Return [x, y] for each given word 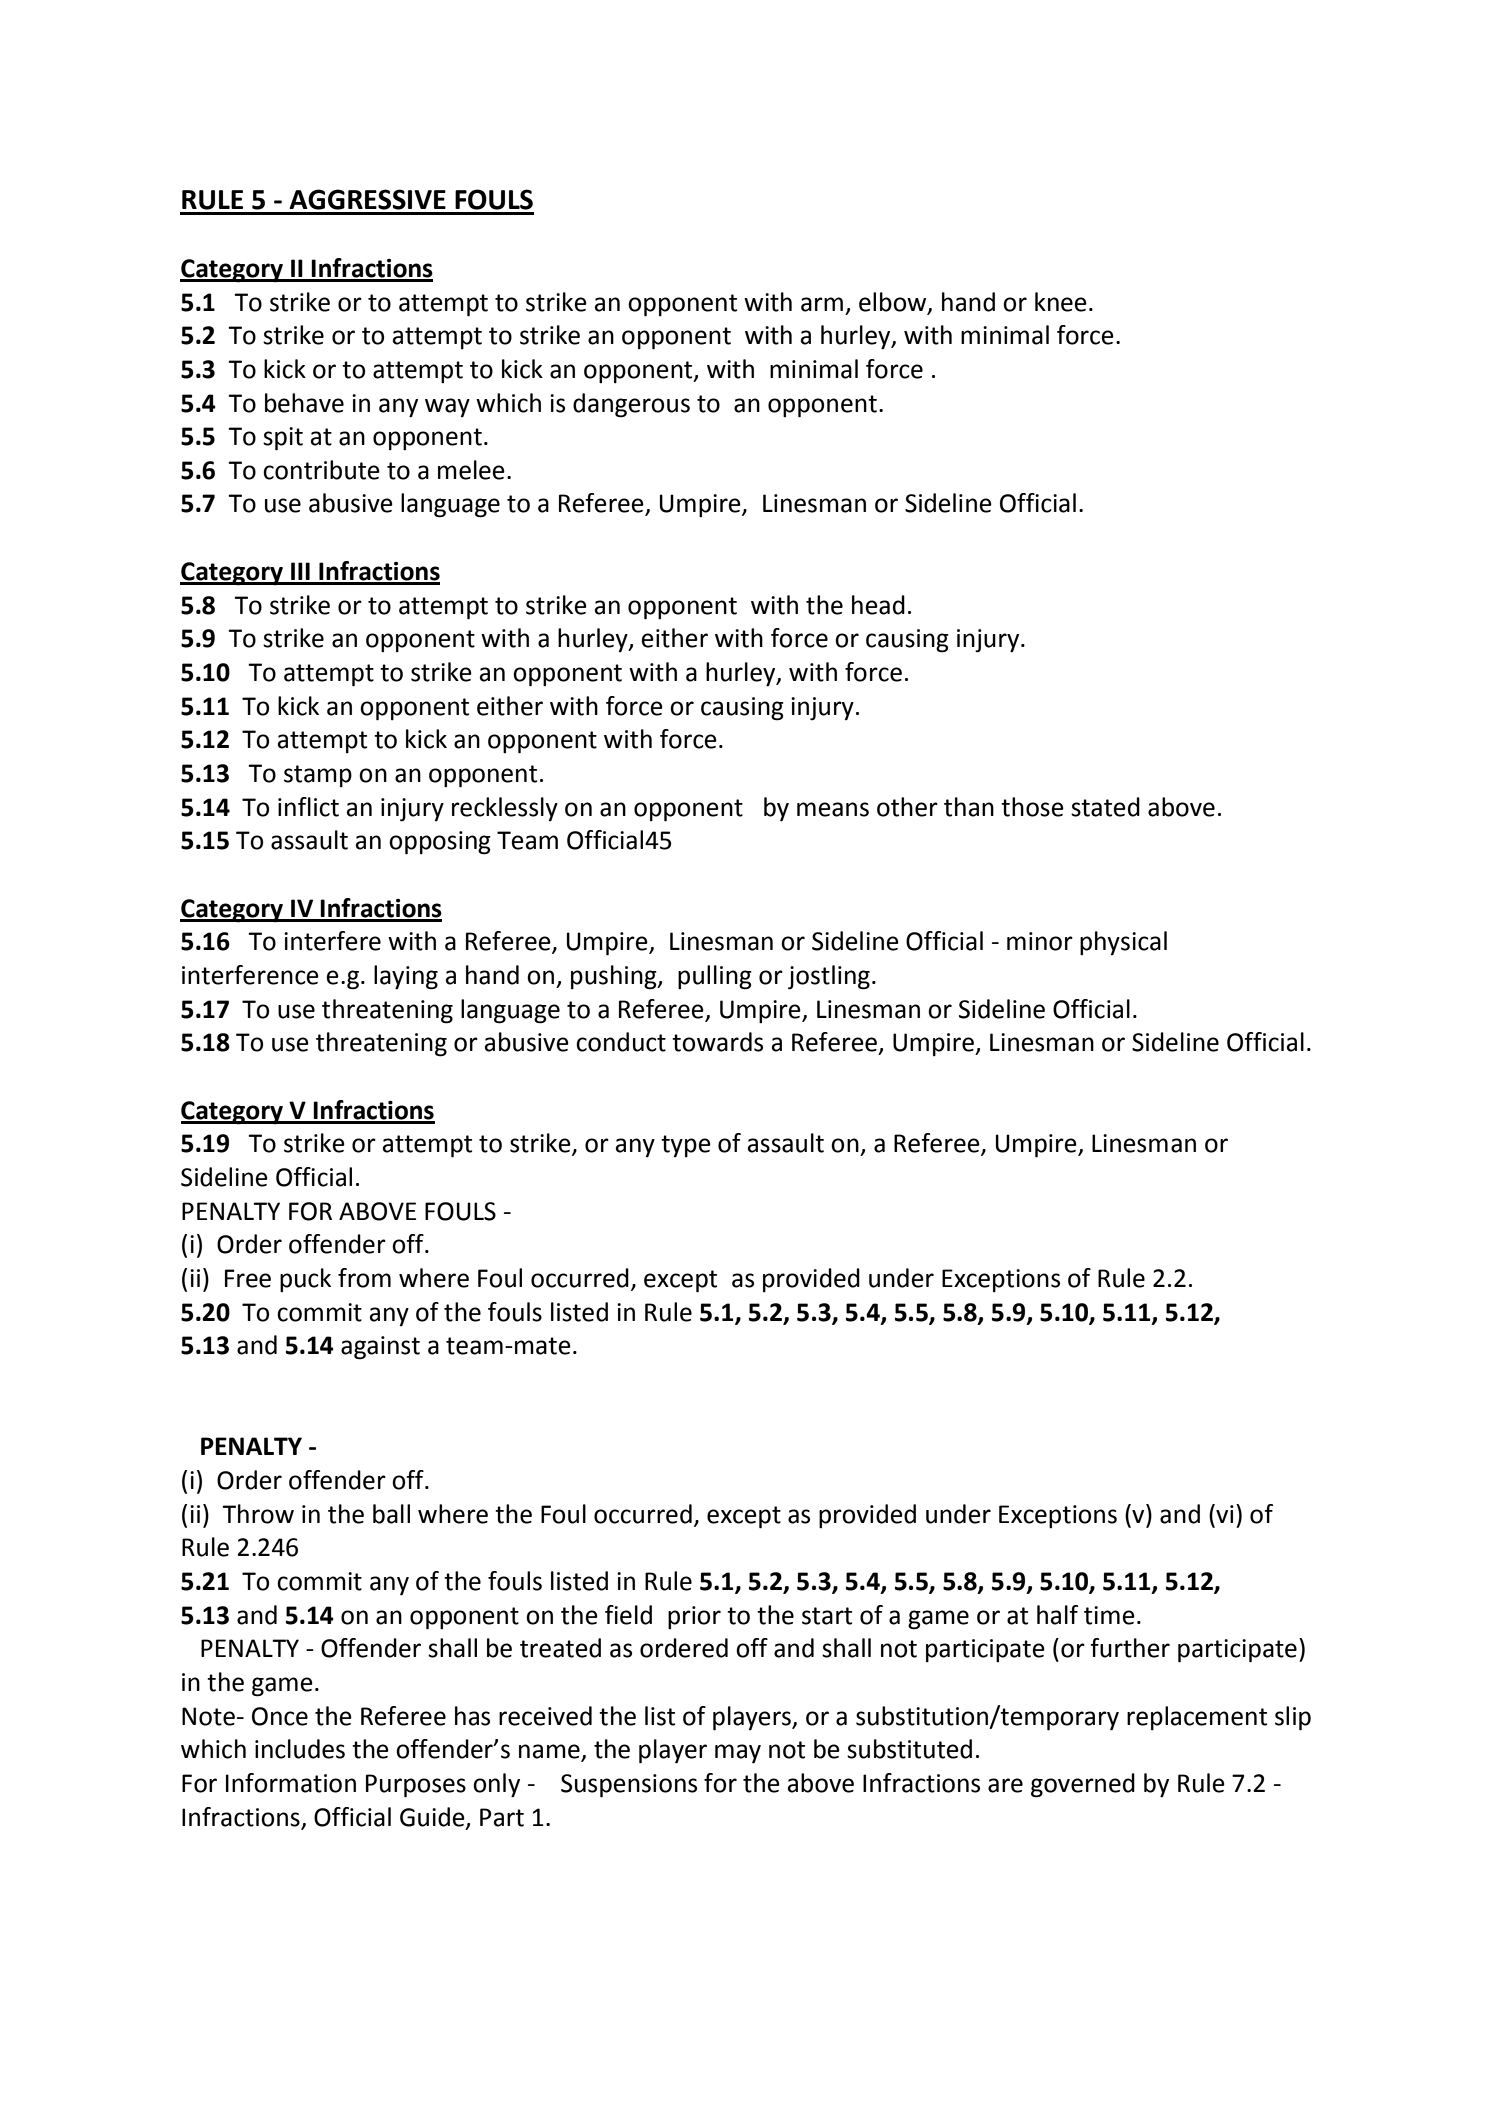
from [364, 1278]
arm [822, 304]
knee [1061, 302]
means [833, 809]
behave [304, 403]
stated [1105, 807]
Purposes [416, 1786]
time [1109, 1615]
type [686, 1146]
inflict [308, 807]
